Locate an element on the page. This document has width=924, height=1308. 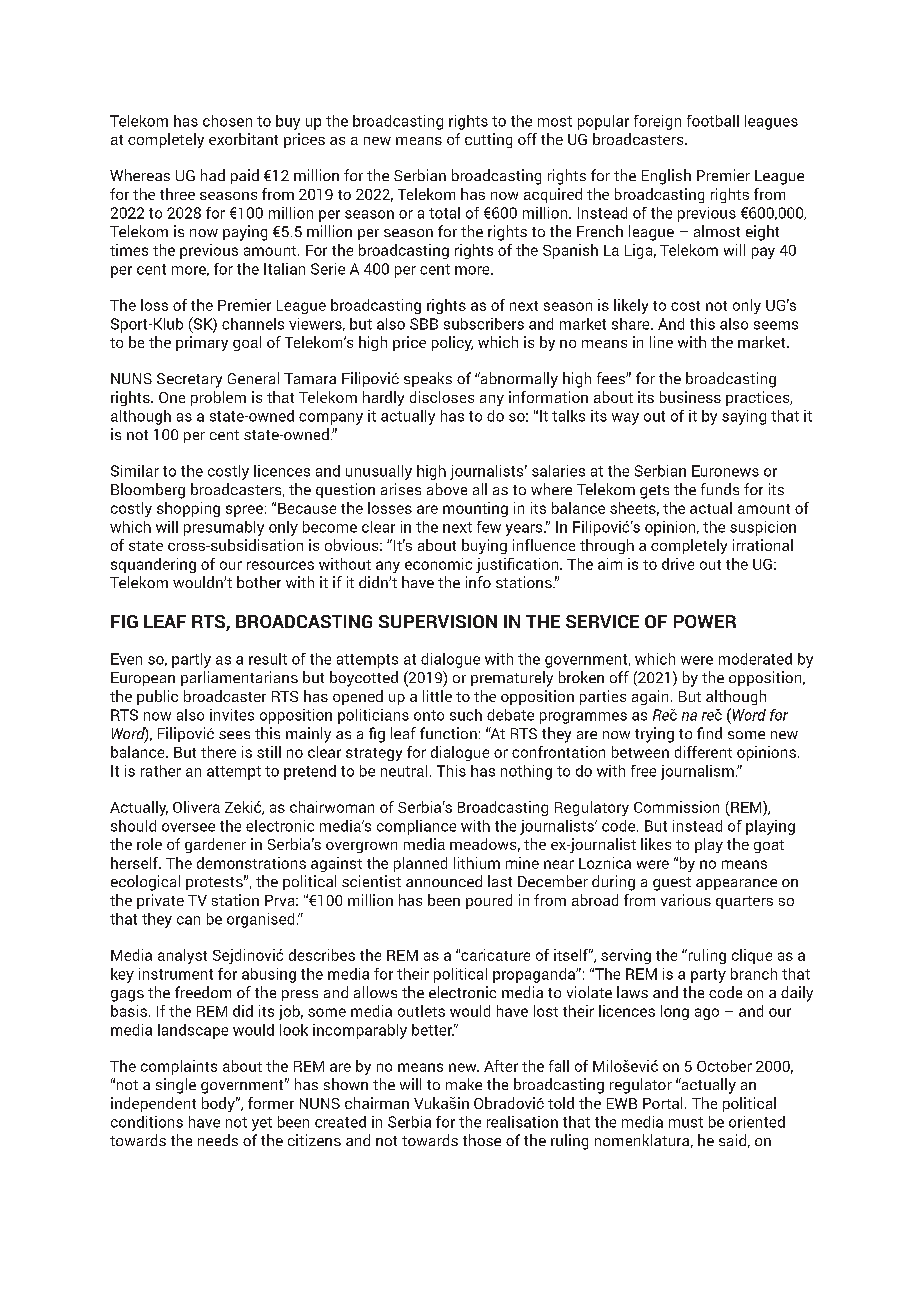
make is located at coordinates (464, 1084).
